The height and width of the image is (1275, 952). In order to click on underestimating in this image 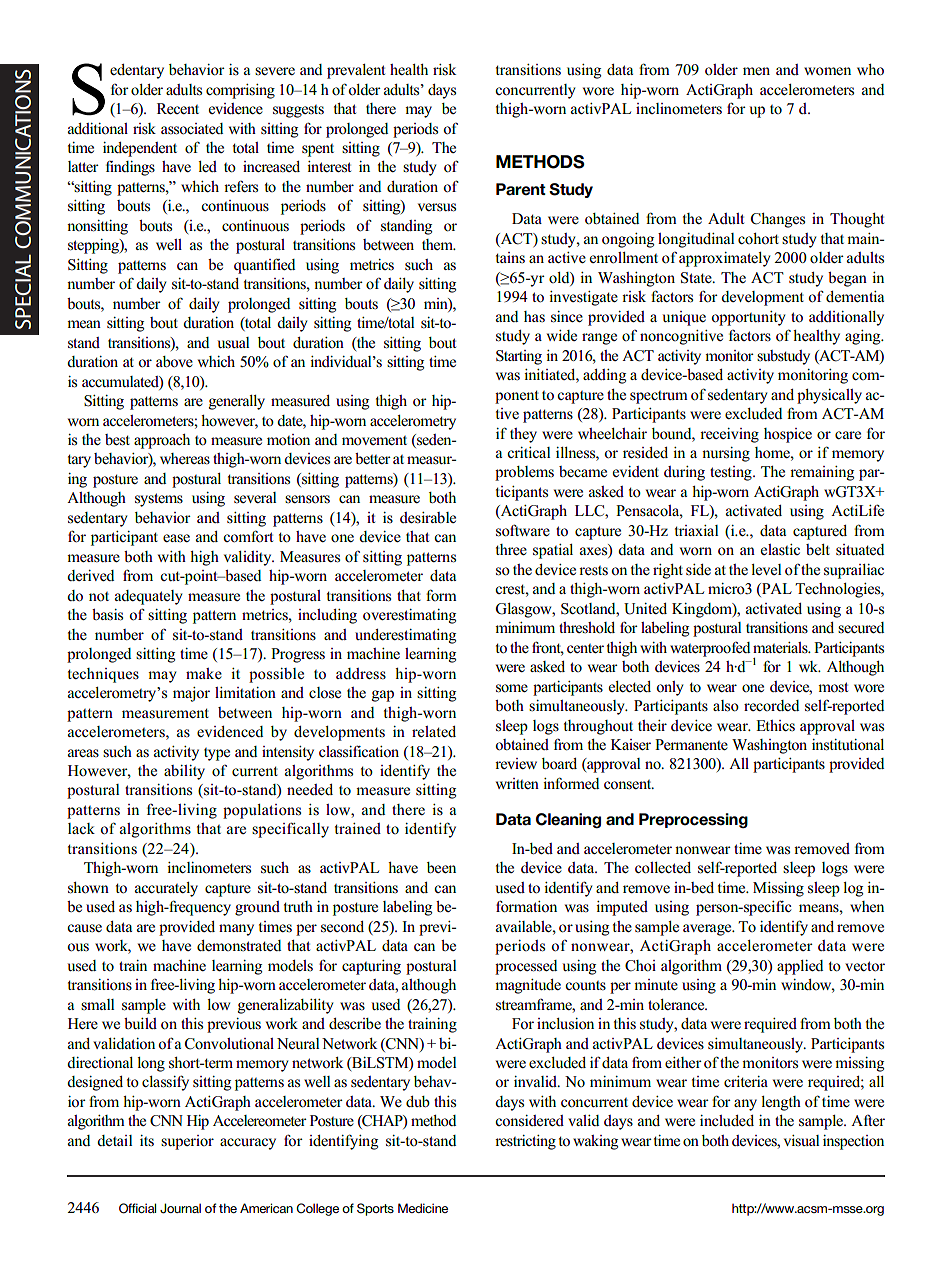, I will do `click(405, 636)`.
